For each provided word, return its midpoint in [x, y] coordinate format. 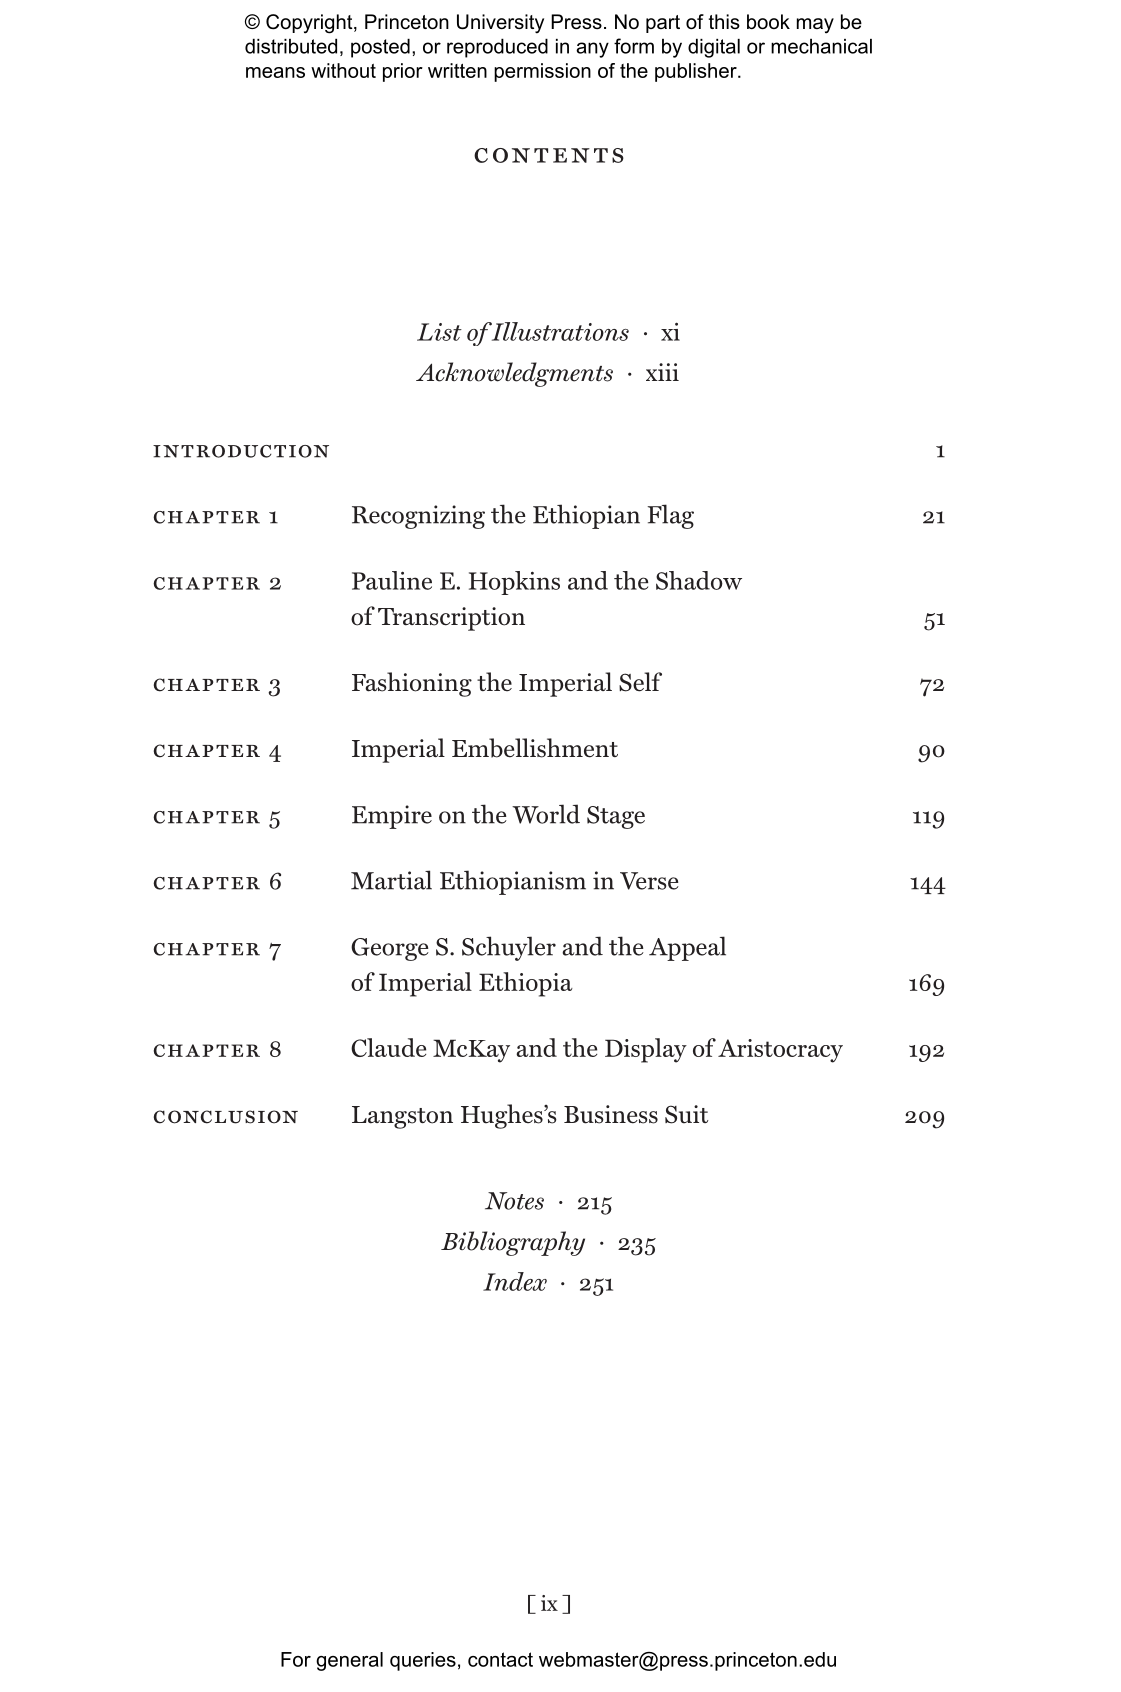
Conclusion [226, 1117]
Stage [616, 817]
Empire [392, 817]
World [546, 814]
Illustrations [559, 331]
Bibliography [513, 1243]
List [439, 332]
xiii [662, 372]
